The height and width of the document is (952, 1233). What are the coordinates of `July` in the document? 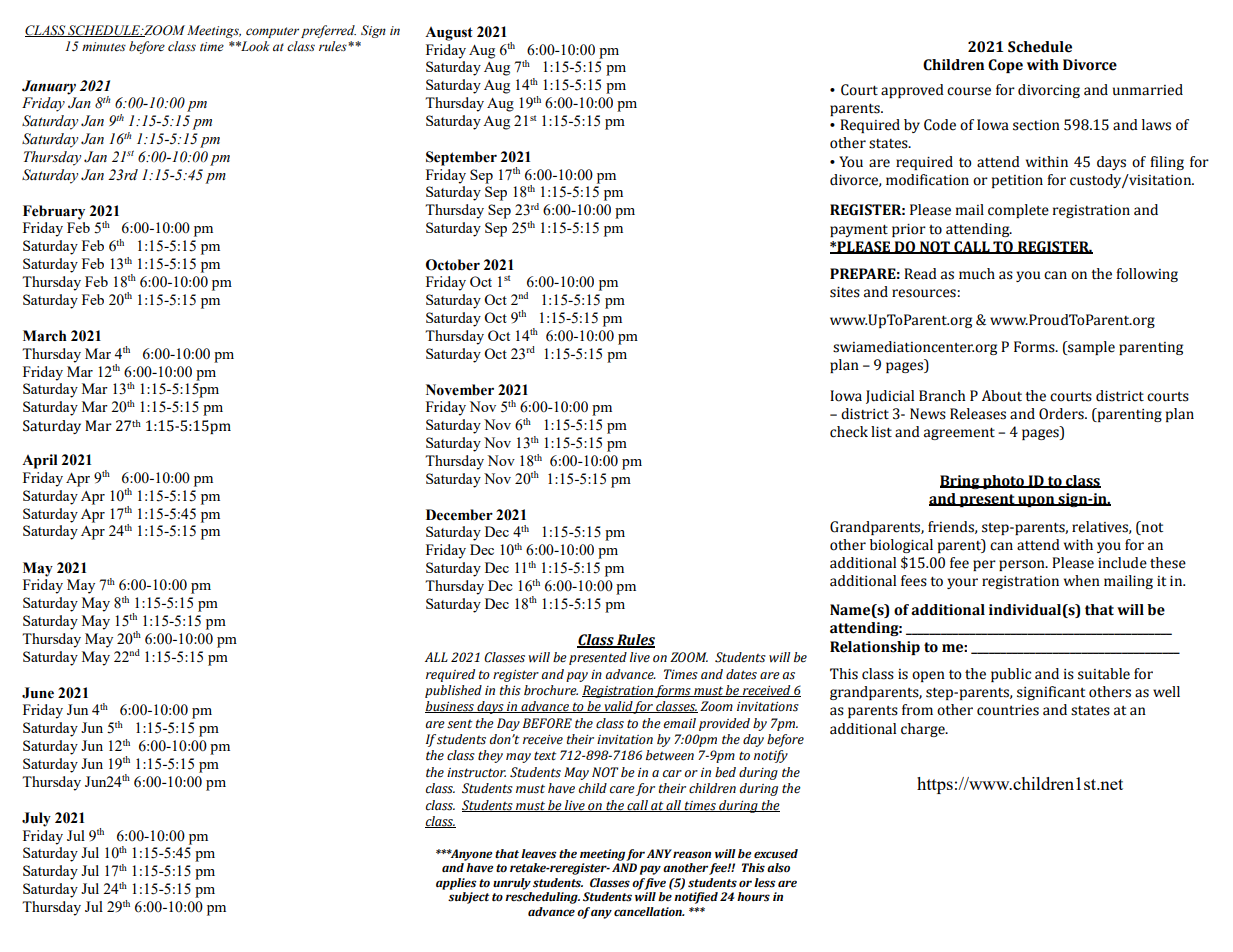 It's located at (36, 819).
